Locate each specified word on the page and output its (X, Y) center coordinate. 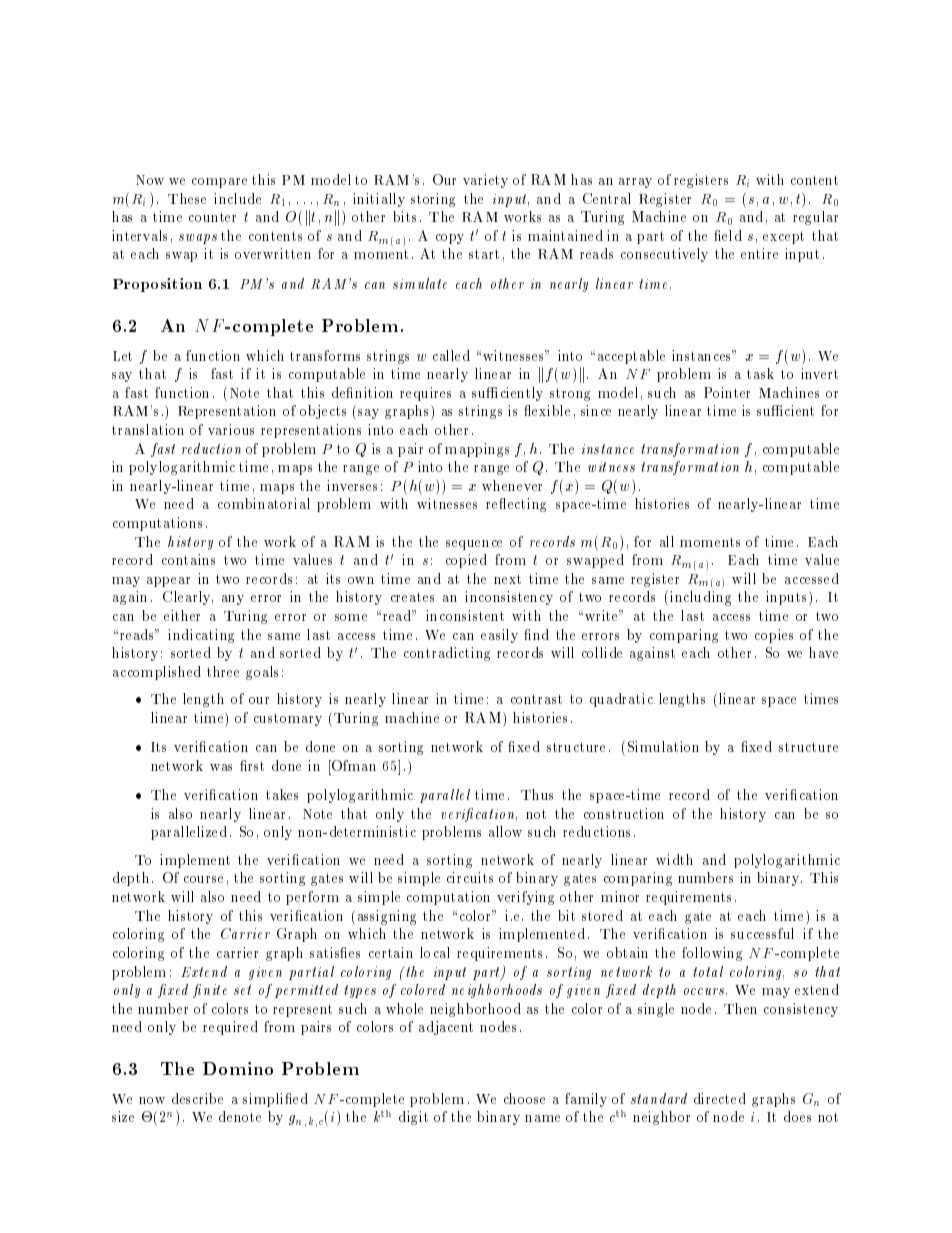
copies (774, 636)
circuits (470, 877)
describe (197, 1098)
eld (731, 235)
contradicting (447, 654)
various (231, 429)
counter (212, 217)
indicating (201, 636)
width (674, 859)
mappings (477, 450)
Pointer (727, 392)
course (203, 879)
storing (433, 200)
